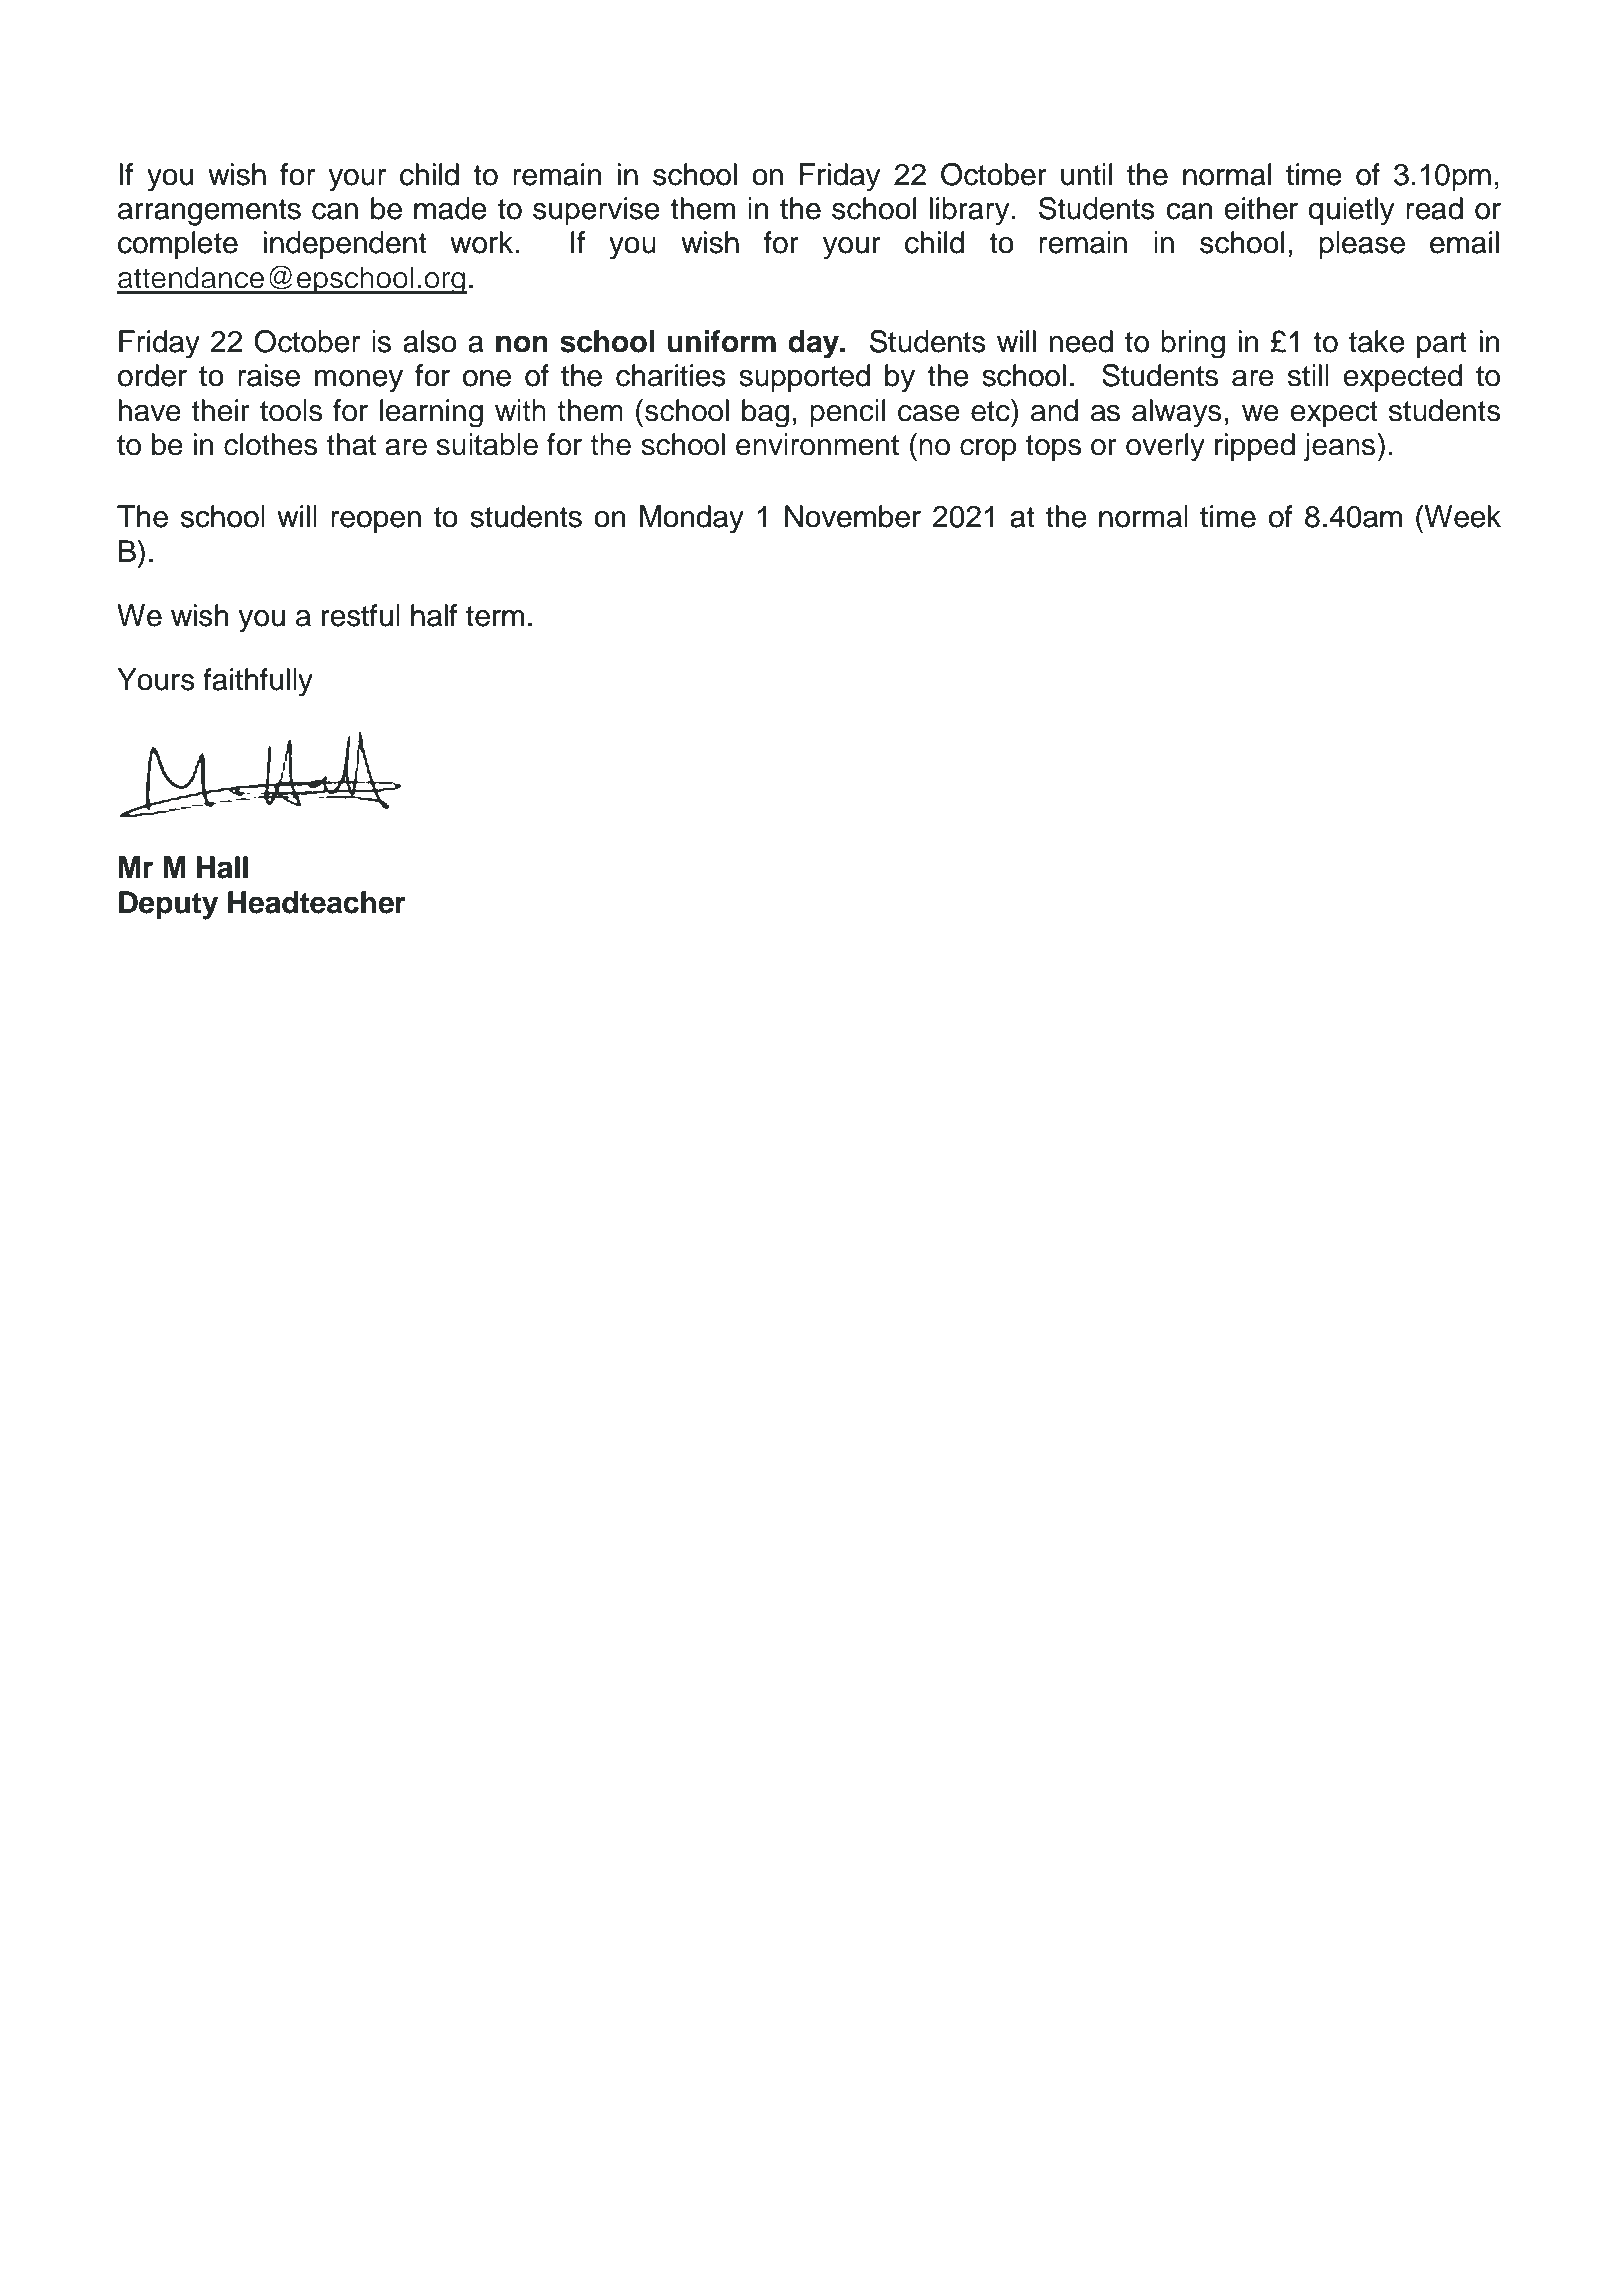  Describe the element at coordinates (495, 616) in the screenshot. I see `term` at that location.
